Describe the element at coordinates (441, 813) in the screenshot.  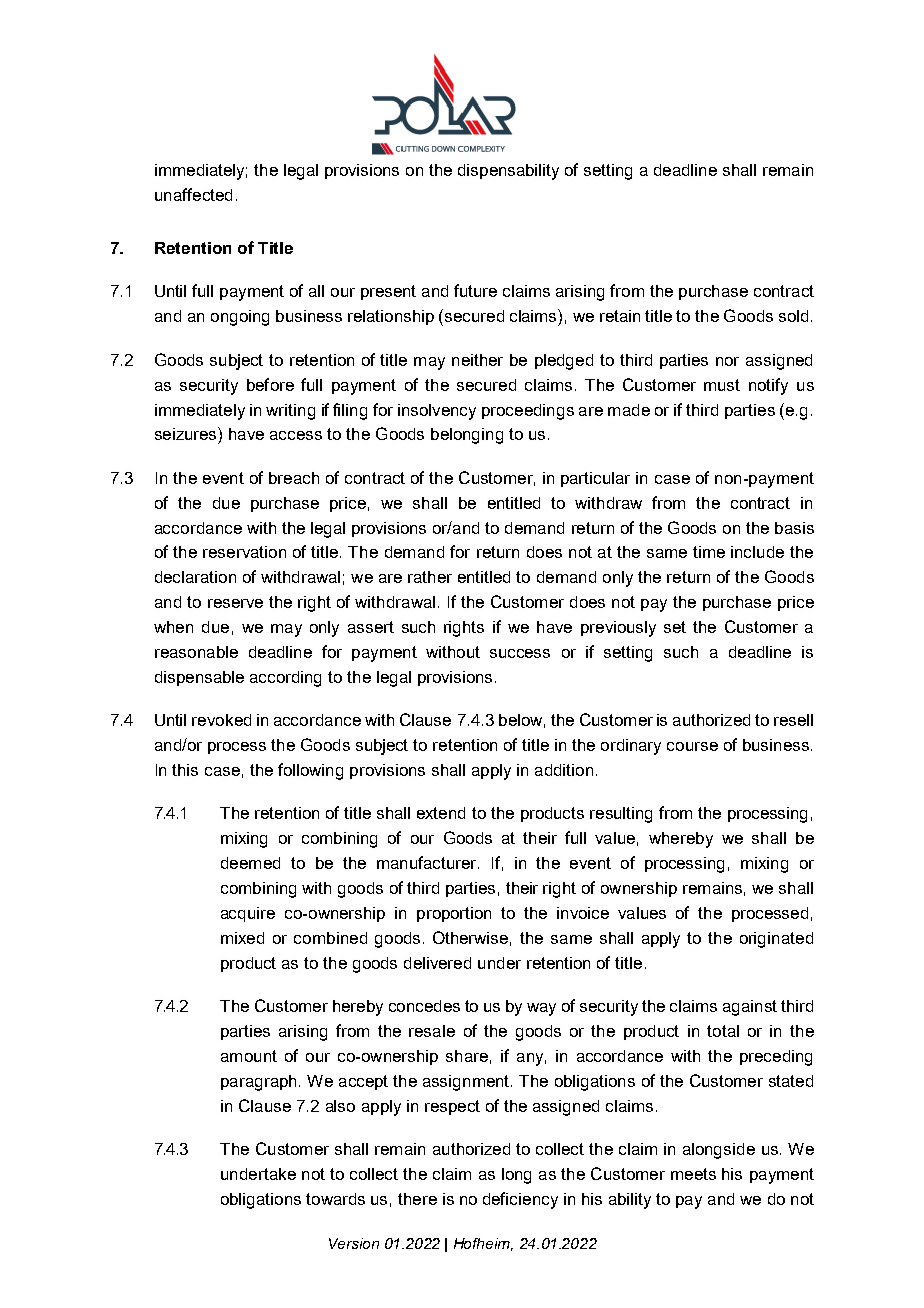
I see `extend` at that location.
